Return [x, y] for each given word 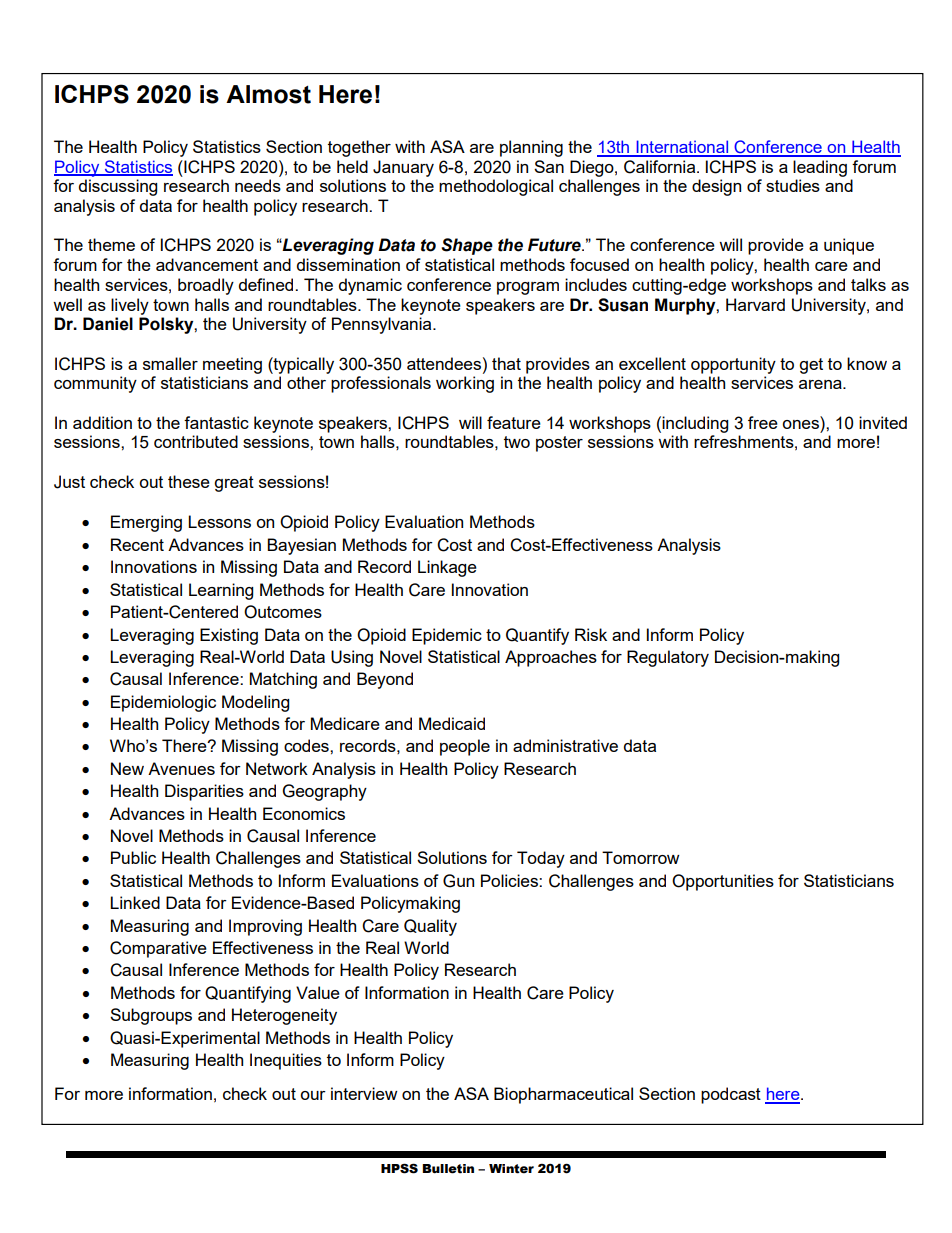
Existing [229, 636]
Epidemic [447, 636]
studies [793, 185]
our [313, 1095]
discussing [118, 187]
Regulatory [668, 658]
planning [531, 148]
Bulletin [448, 1169]
